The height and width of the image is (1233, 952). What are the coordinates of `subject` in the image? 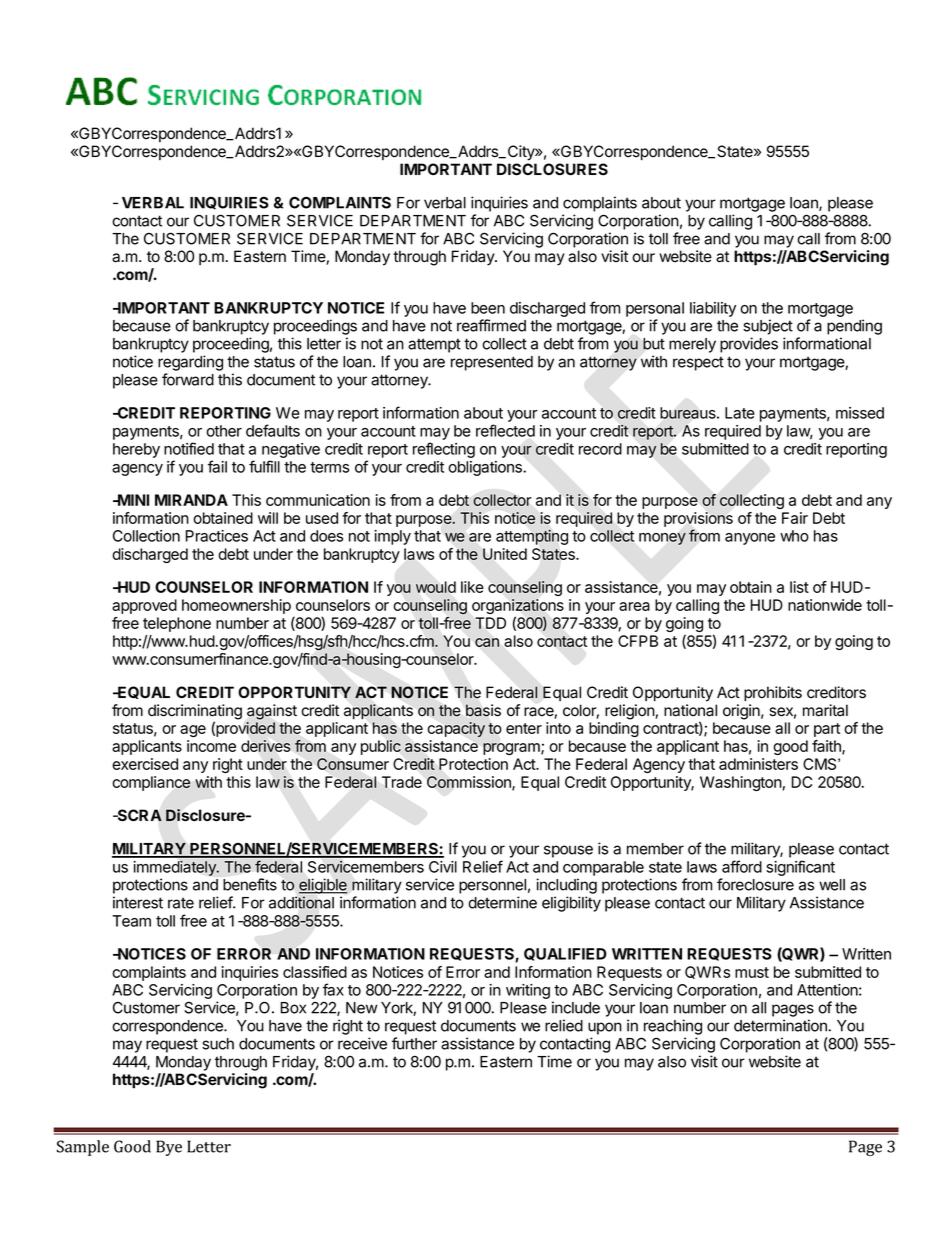 It's located at (768, 327).
